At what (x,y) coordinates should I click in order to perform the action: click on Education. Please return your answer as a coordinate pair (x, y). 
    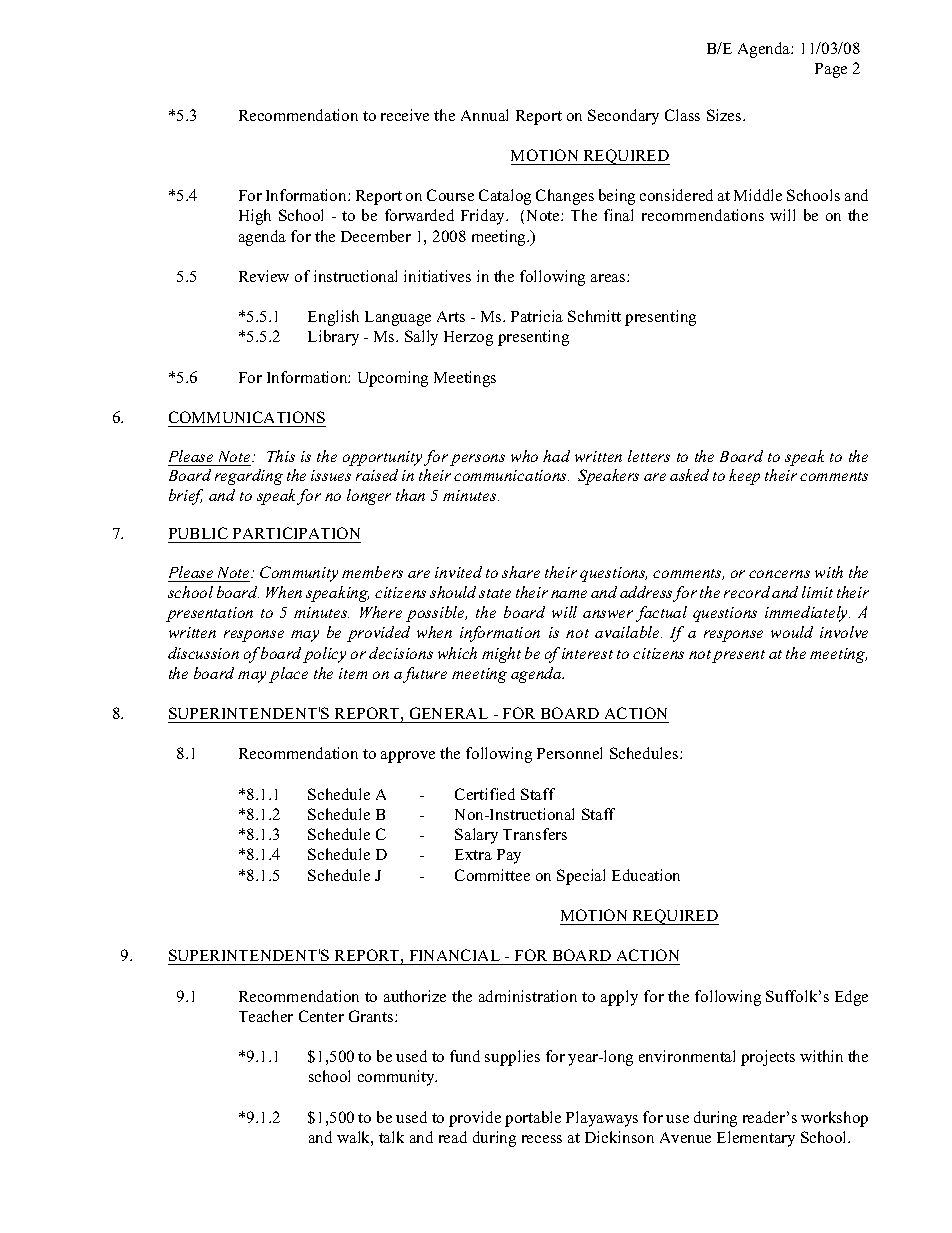
    Looking at the image, I should click on (646, 875).
